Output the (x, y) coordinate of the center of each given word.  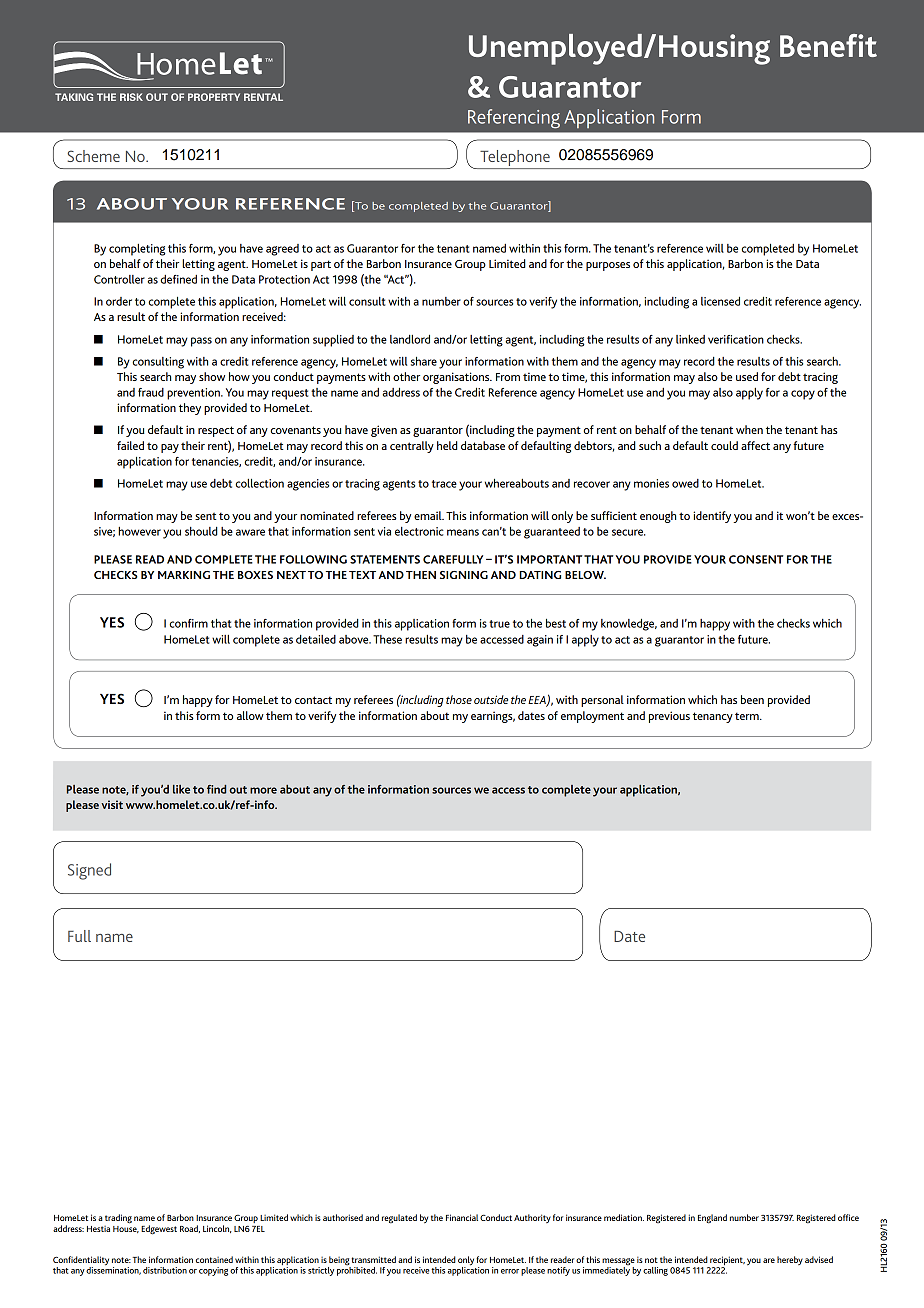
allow (250, 715)
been (752, 699)
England (712, 1219)
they (190, 409)
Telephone (515, 159)
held (447, 445)
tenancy (713, 717)
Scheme (93, 156)
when (749, 429)
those (459, 699)
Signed (89, 871)
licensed (720, 301)
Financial (462, 1217)
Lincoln (217, 1229)
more (263, 790)
